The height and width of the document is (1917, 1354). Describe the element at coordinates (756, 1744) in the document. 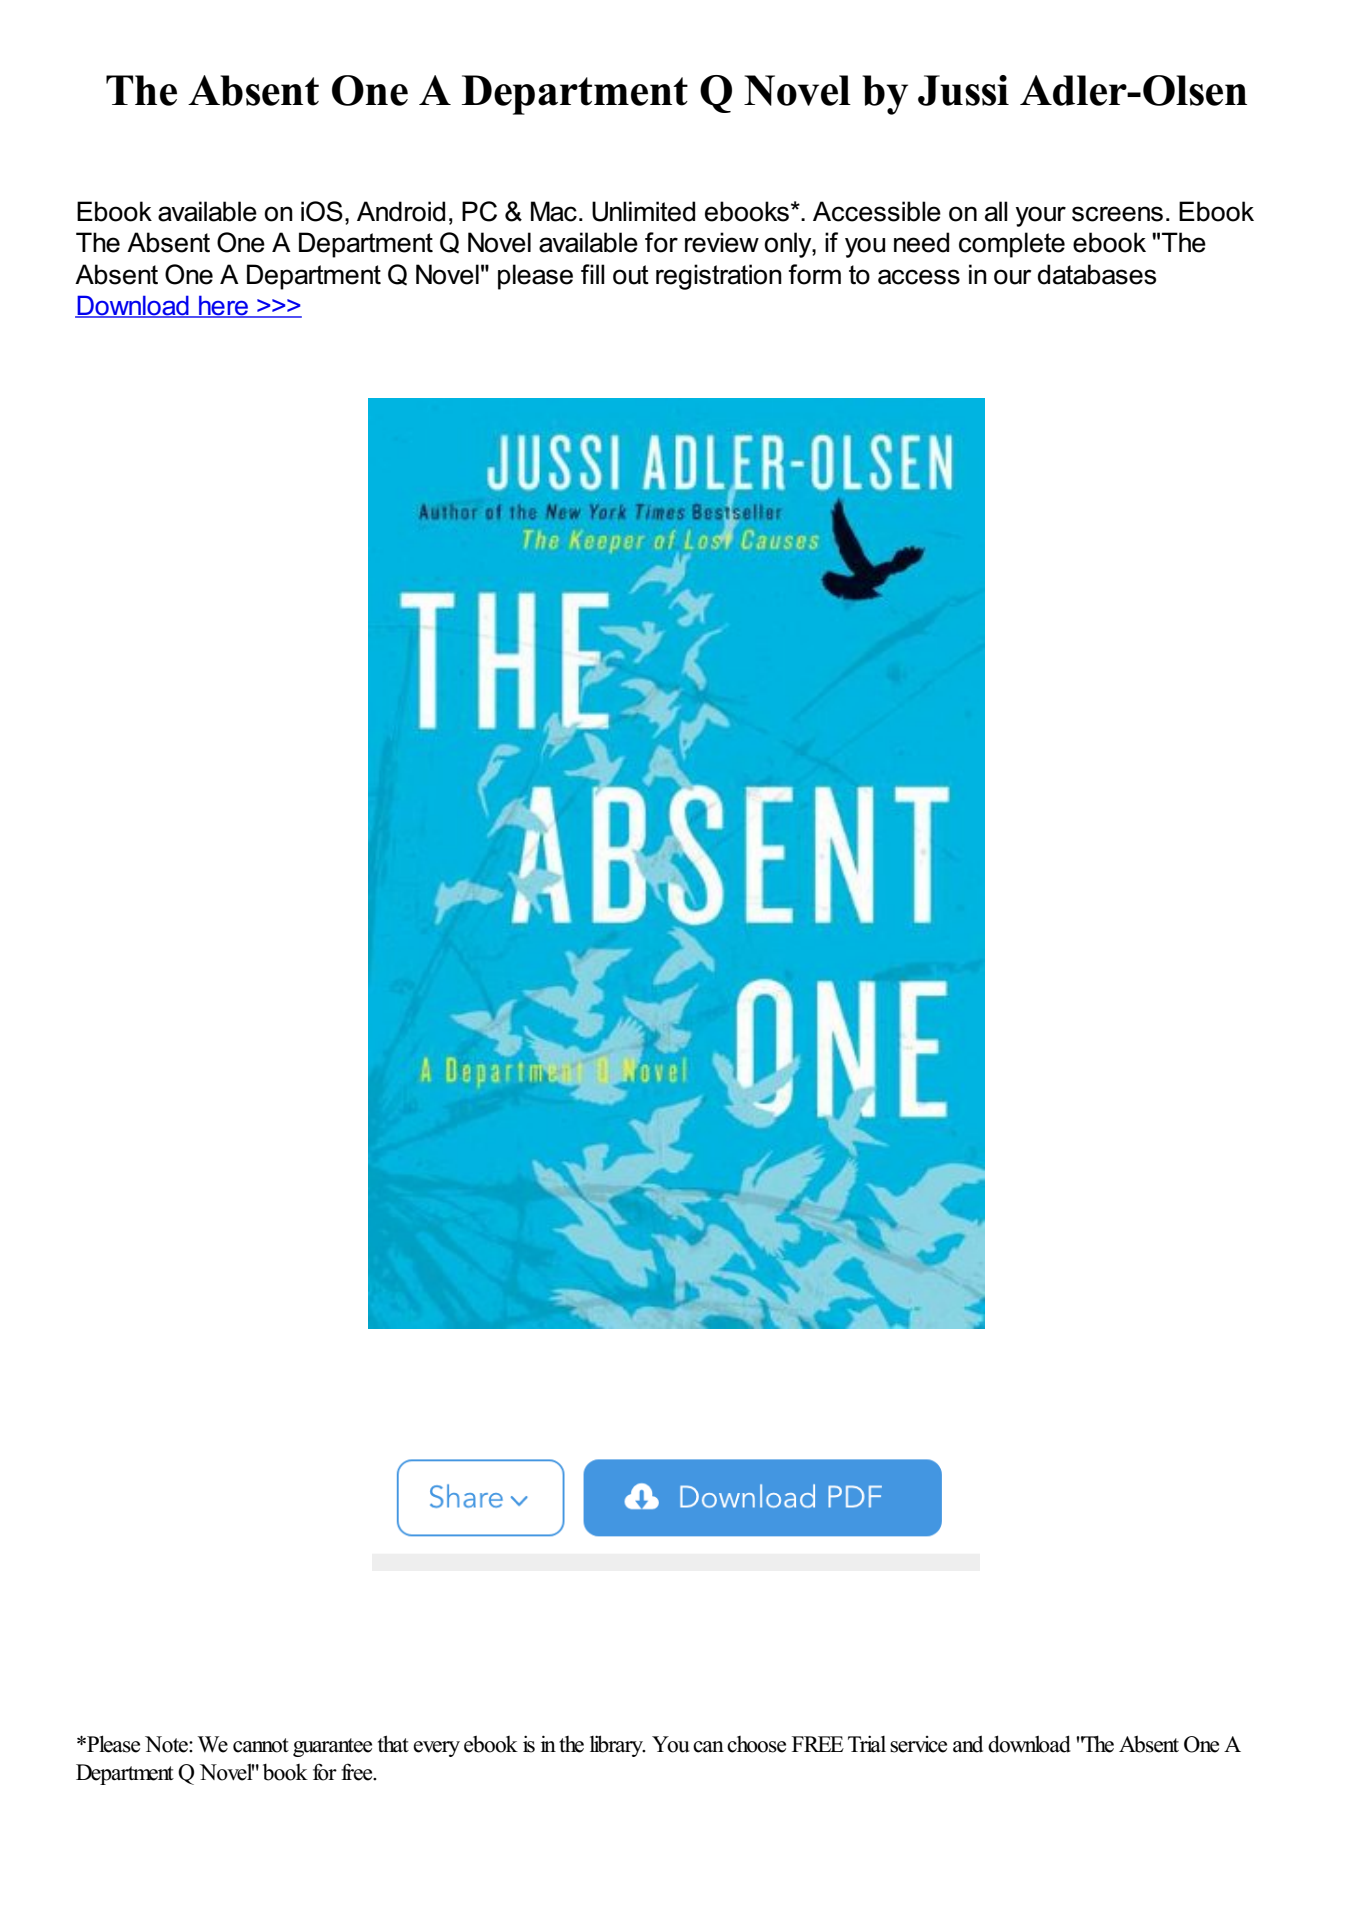

I see `choose` at that location.
